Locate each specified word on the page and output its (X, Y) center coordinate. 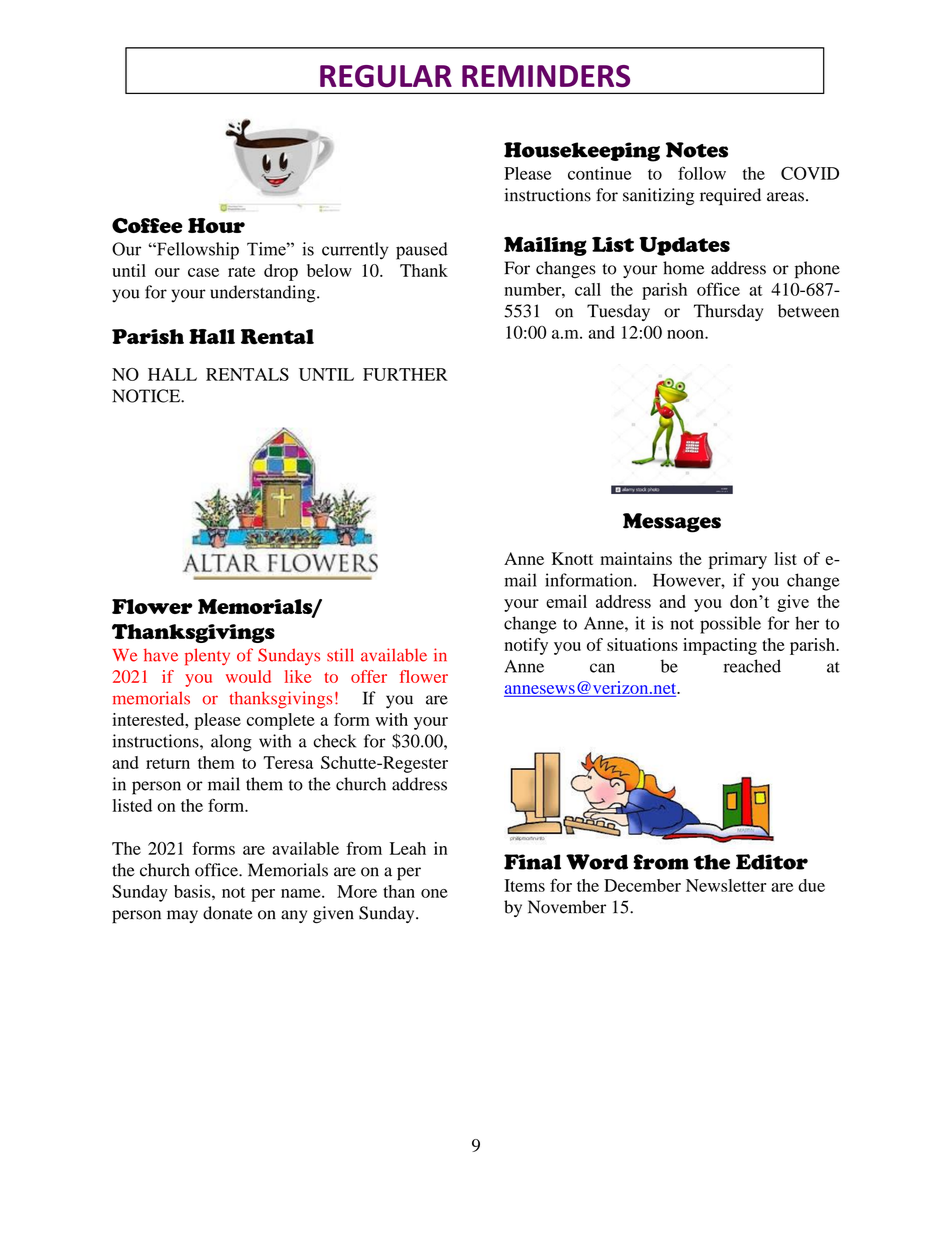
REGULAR (386, 76)
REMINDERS (546, 76)
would (248, 676)
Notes (697, 150)
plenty (207, 657)
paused (422, 251)
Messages (672, 523)
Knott (572, 558)
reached (752, 666)
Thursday (728, 312)
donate (228, 913)
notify (526, 646)
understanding (264, 294)
